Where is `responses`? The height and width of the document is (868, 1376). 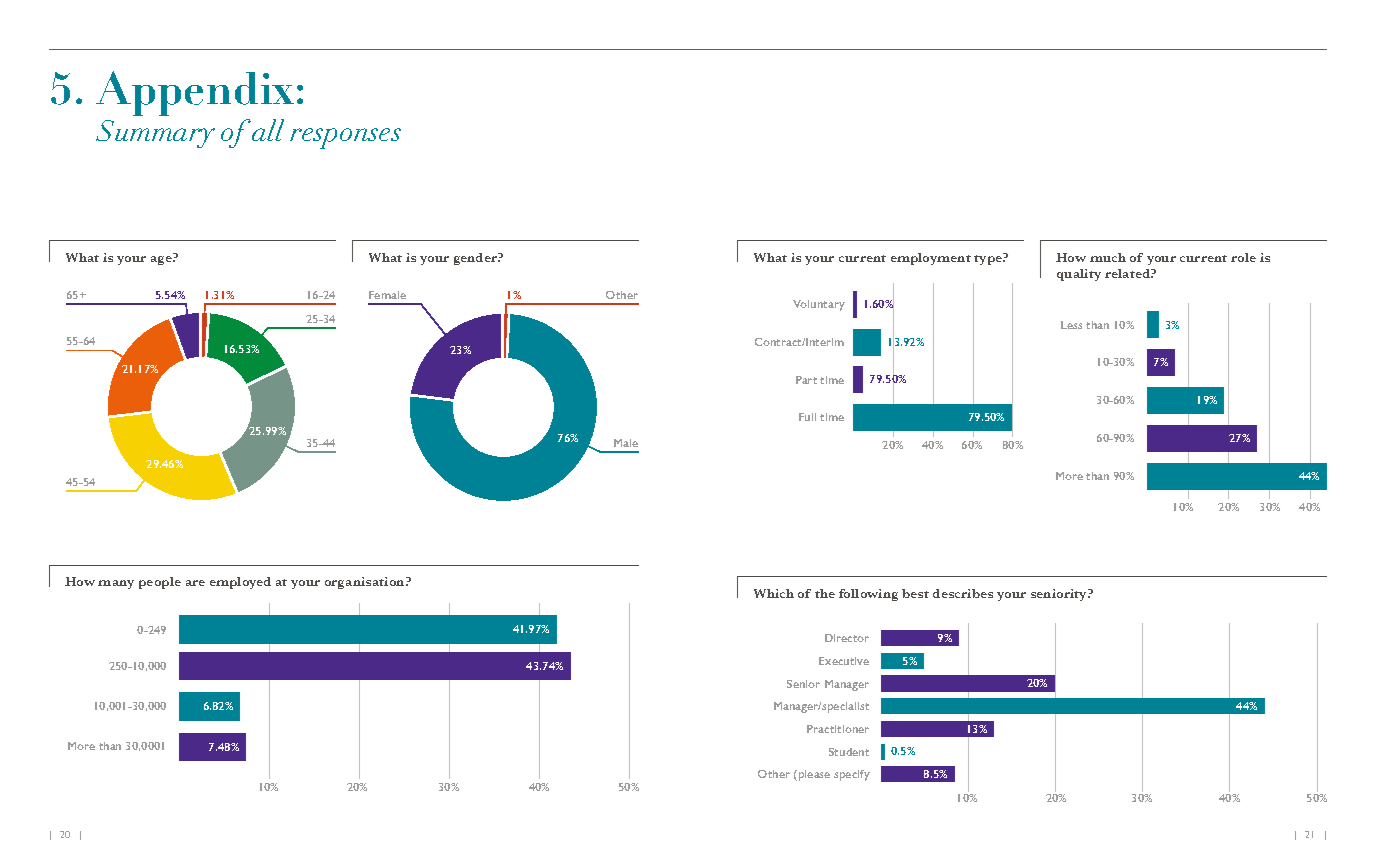
responses is located at coordinates (345, 138).
